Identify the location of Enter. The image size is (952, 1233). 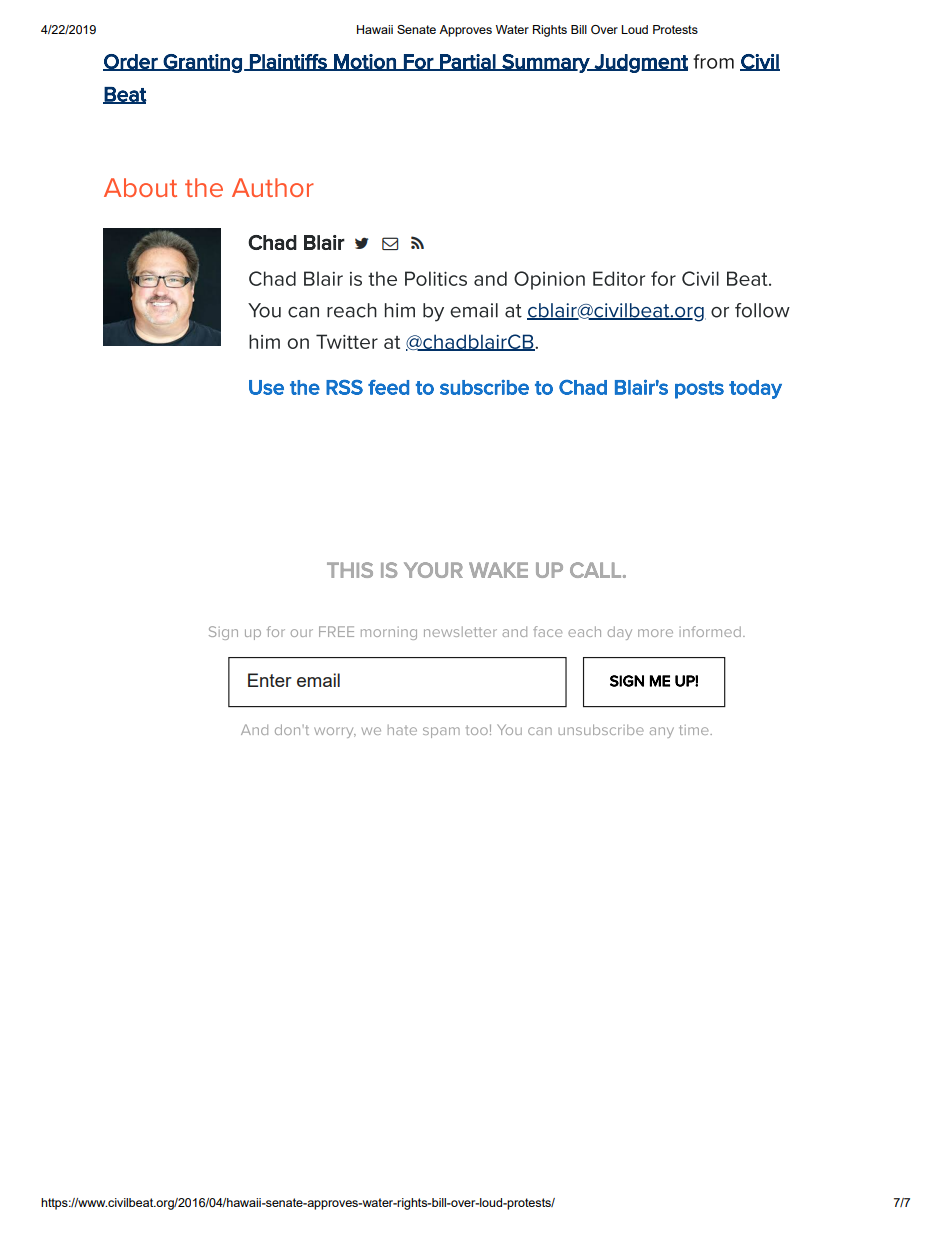
(270, 680).
